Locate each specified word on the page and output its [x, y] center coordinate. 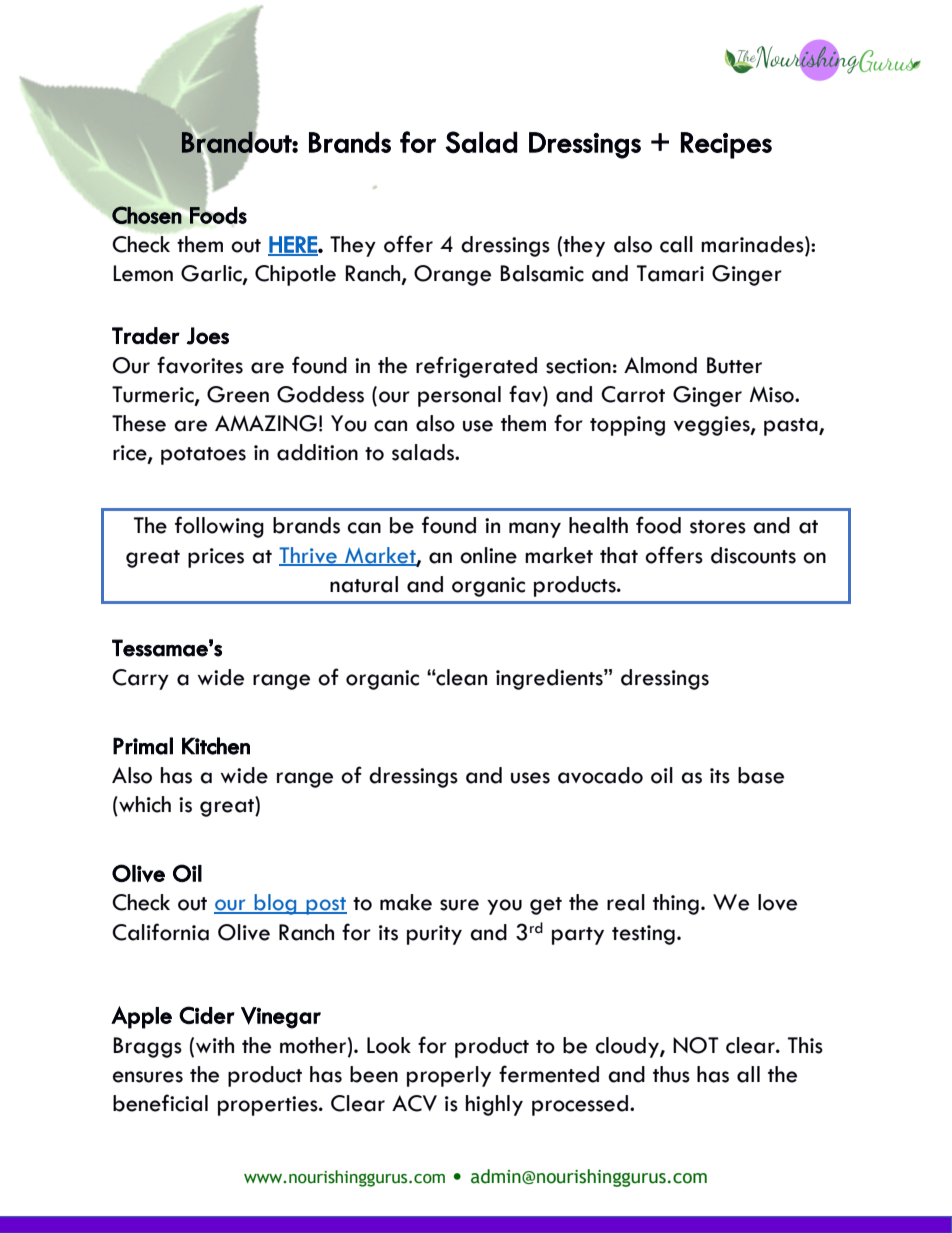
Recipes [726, 145]
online [488, 555]
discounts [753, 555]
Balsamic [542, 273]
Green [238, 394]
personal [459, 396]
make [406, 902]
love [777, 902]
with [215, 1045]
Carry [140, 679]
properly [449, 1076]
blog [275, 904]
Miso [773, 394]
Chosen [147, 215]
